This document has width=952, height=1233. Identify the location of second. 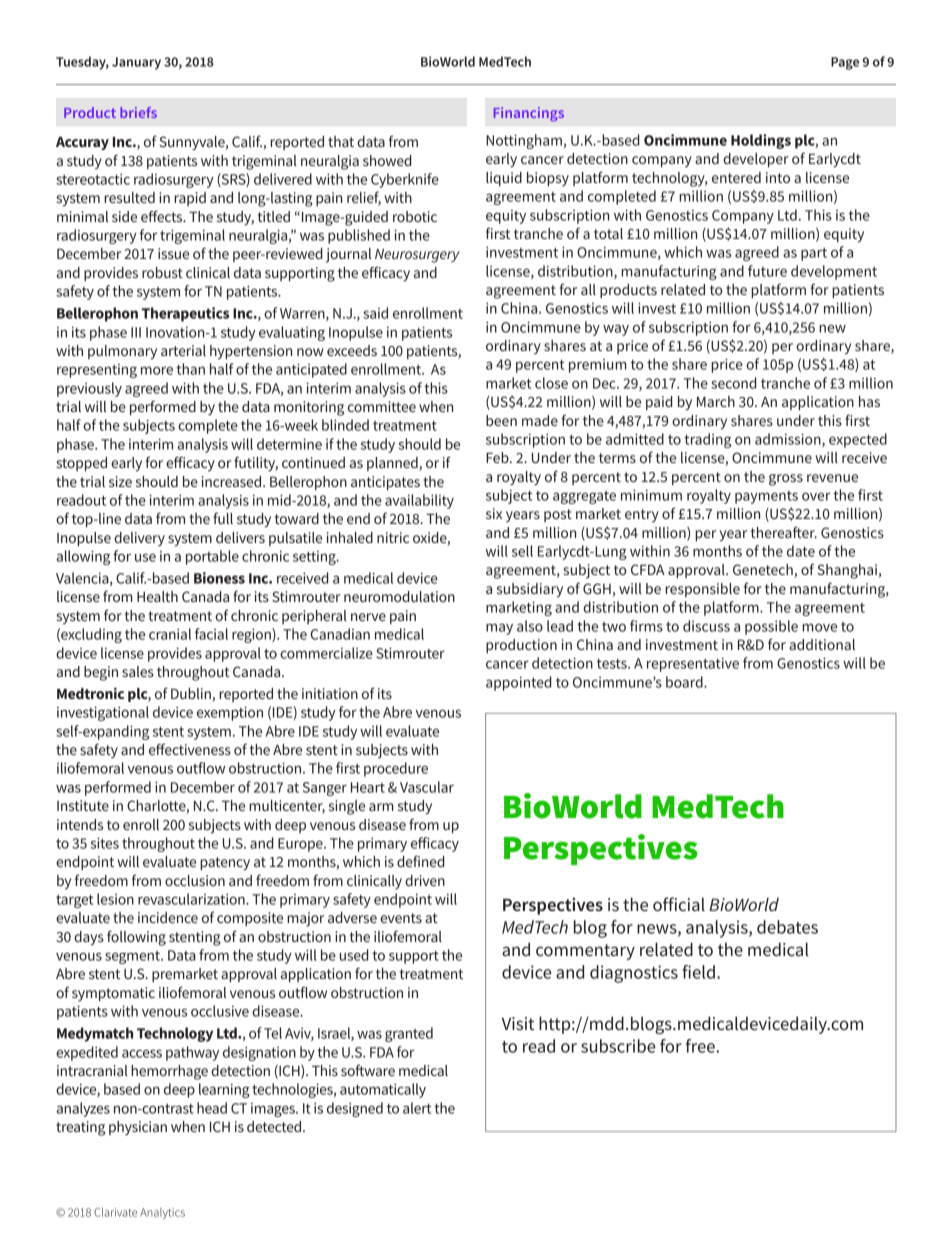
(733, 383).
